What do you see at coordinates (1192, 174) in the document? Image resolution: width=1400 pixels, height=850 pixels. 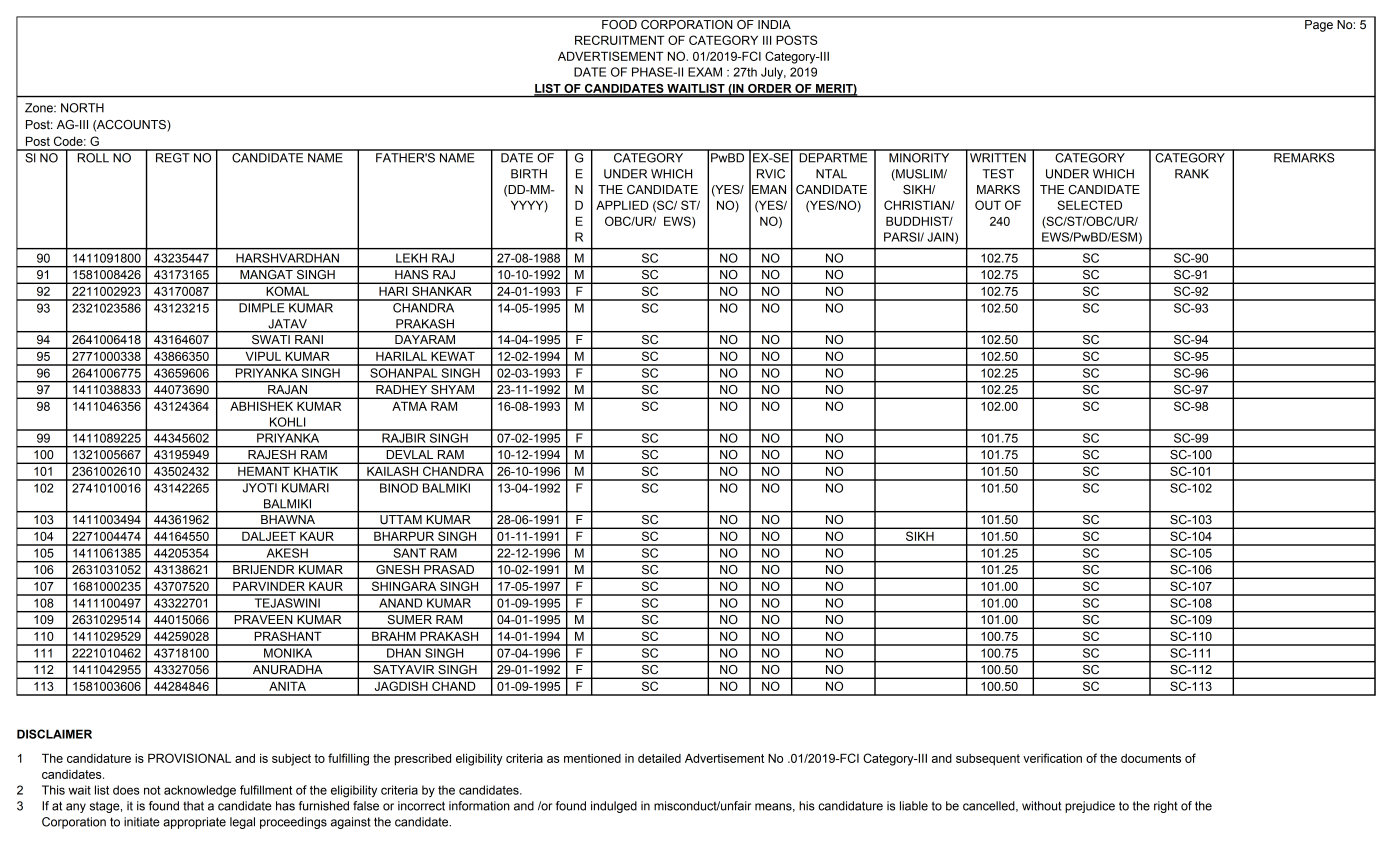 I see `RANK` at bounding box center [1192, 174].
